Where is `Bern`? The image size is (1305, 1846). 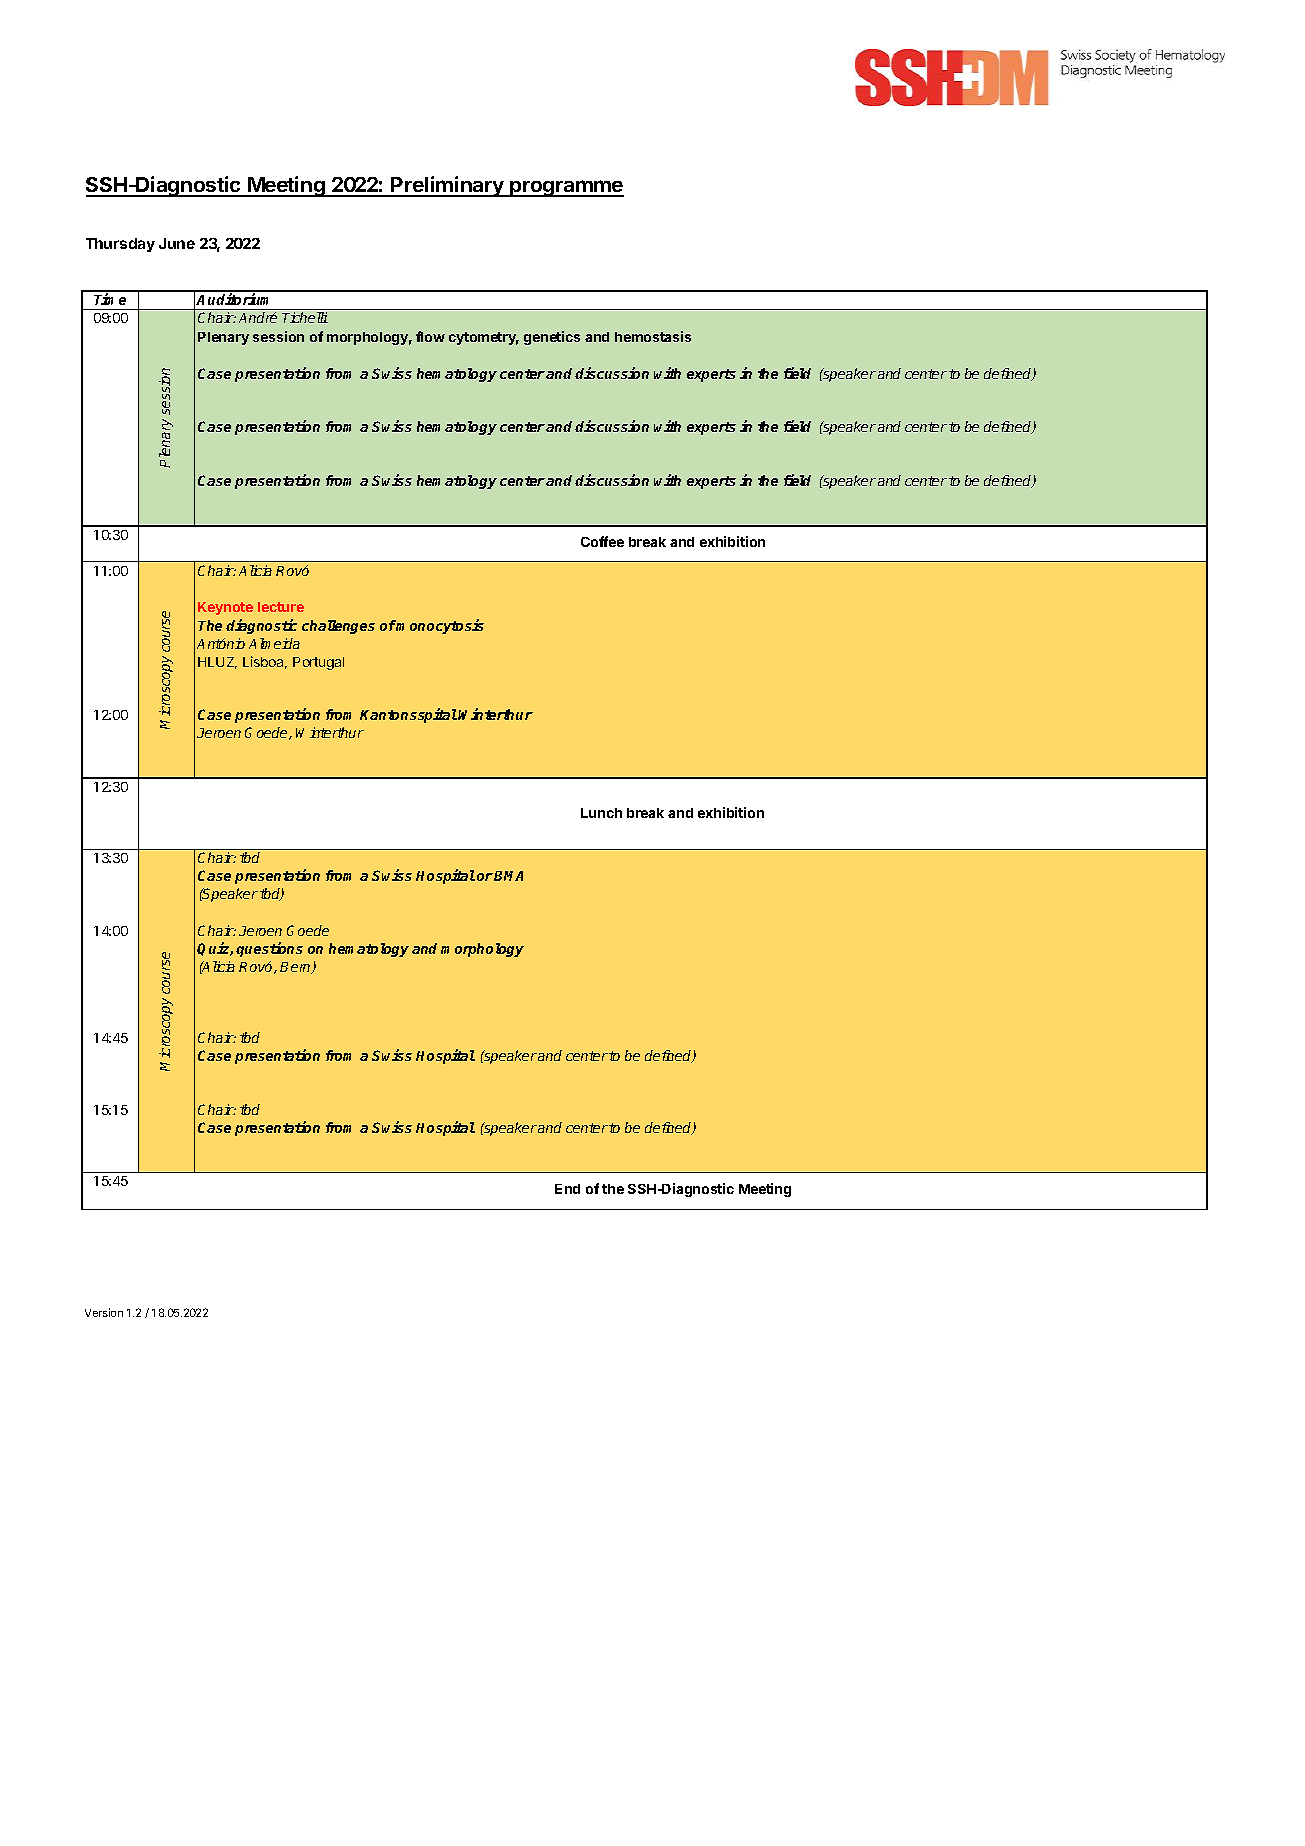
Bern is located at coordinates (296, 968).
